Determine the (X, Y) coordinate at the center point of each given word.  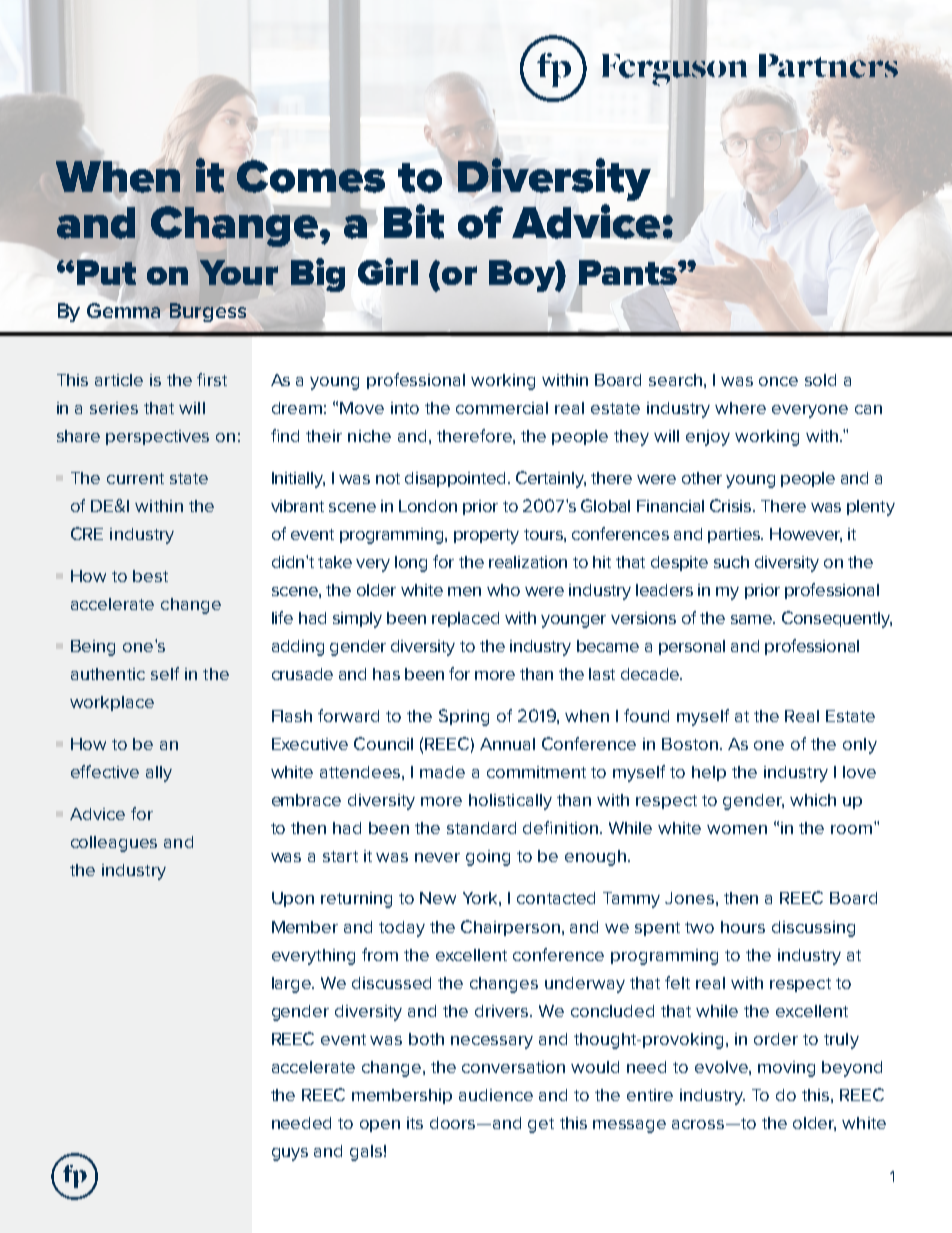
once (778, 381)
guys (290, 1154)
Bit (414, 221)
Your (239, 272)
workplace (112, 703)
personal (692, 647)
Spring (464, 717)
